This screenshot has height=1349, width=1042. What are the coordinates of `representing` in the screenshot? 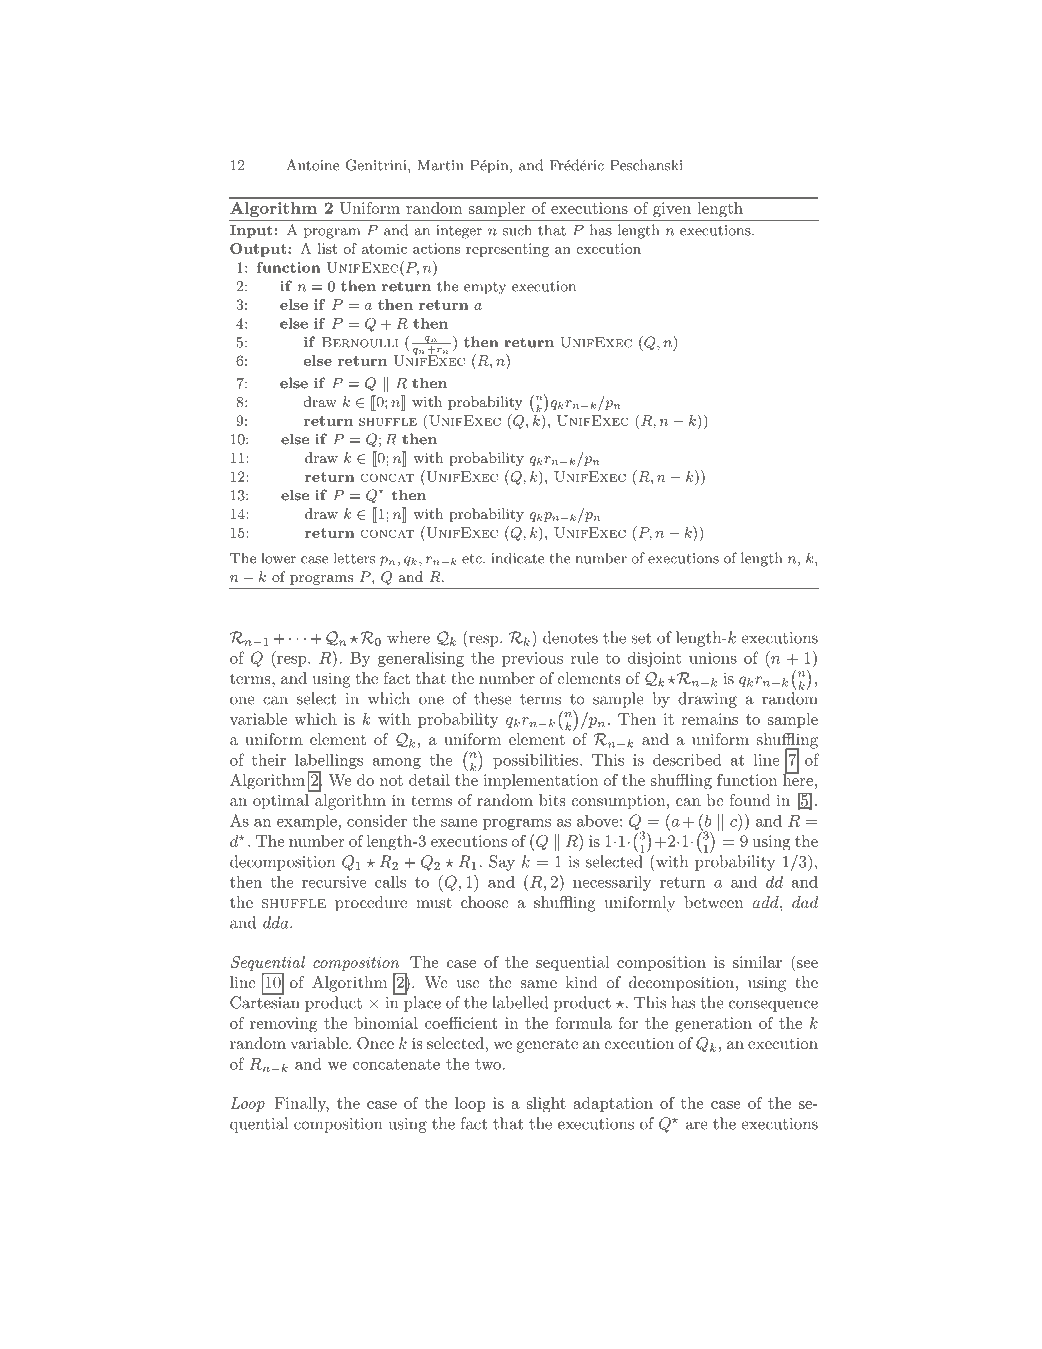 It's located at (507, 250).
